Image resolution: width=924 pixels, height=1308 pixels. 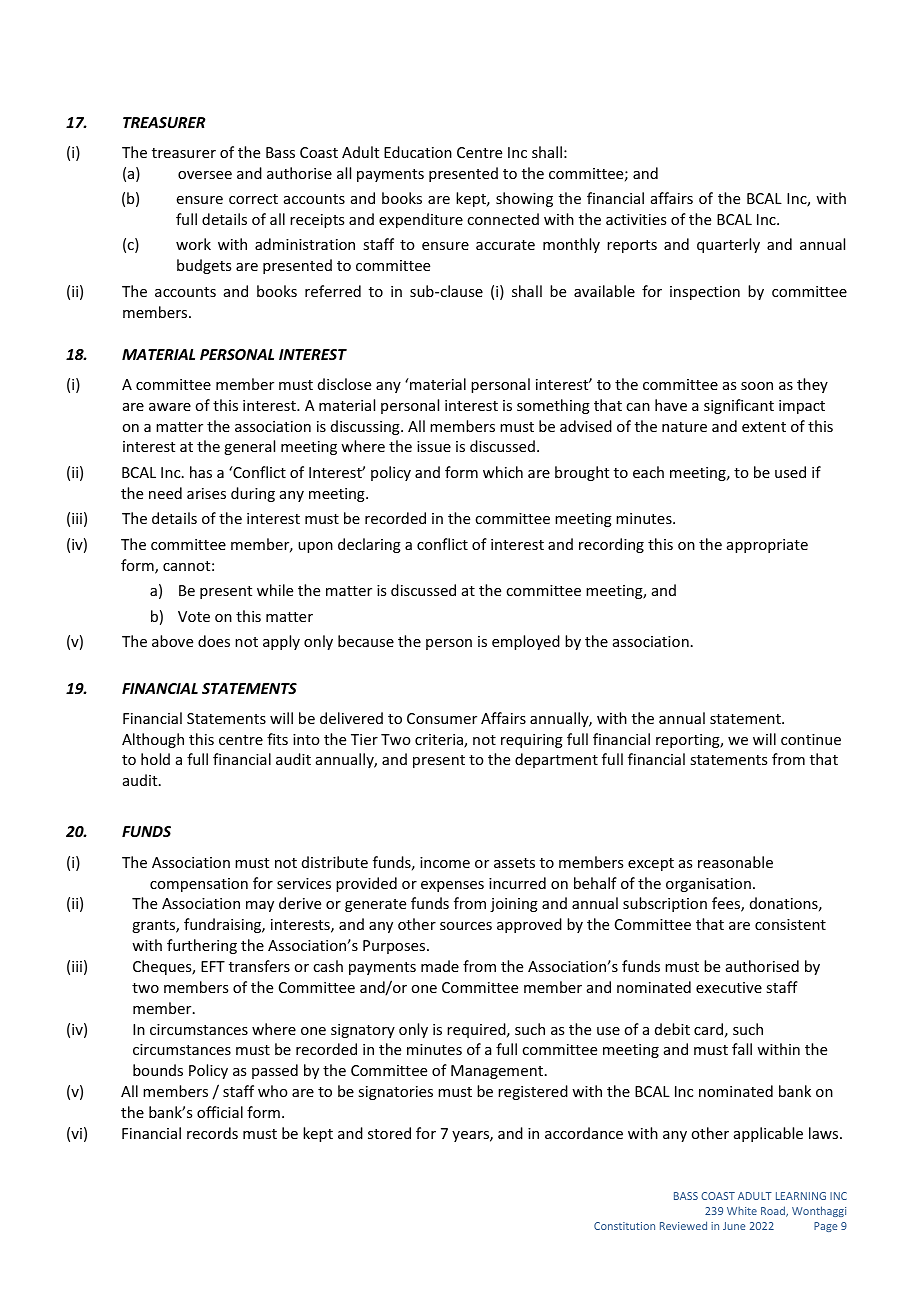 I want to click on records, so click(x=212, y=1133).
